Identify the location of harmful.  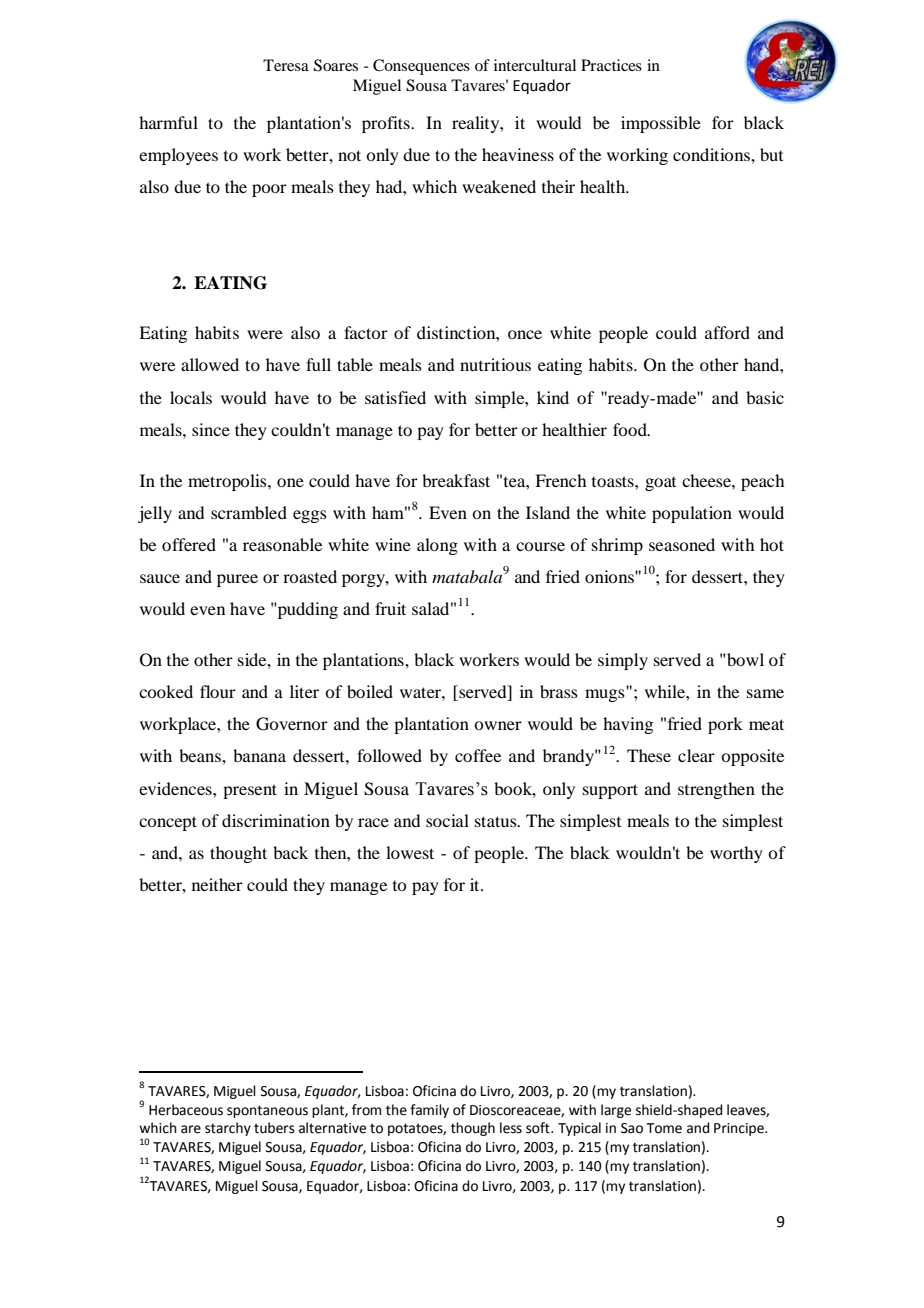
(168, 122).
